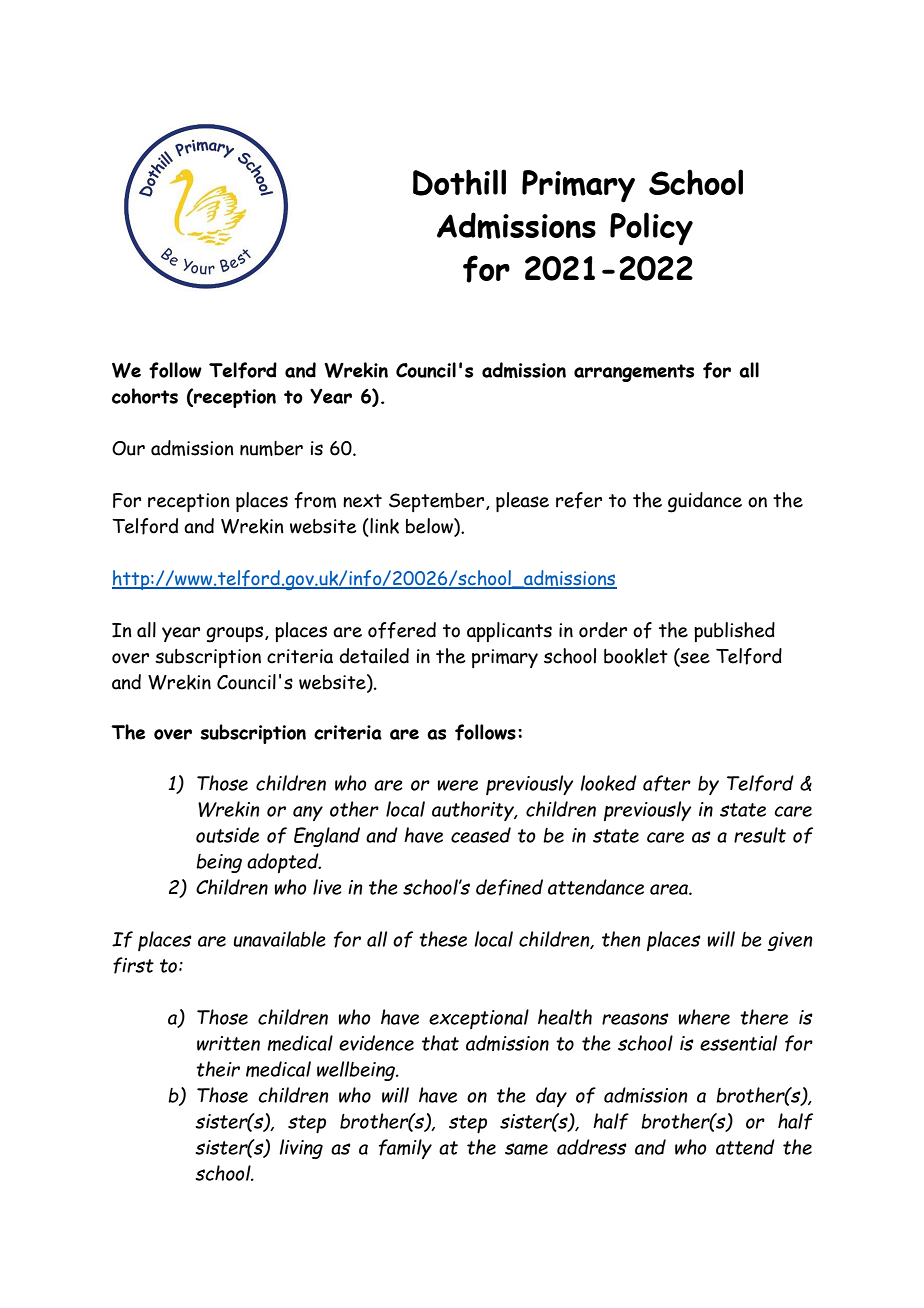 The image size is (924, 1308). What do you see at coordinates (218, 1069) in the screenshot?
I see `their` at bounding box center [218, 1069].
